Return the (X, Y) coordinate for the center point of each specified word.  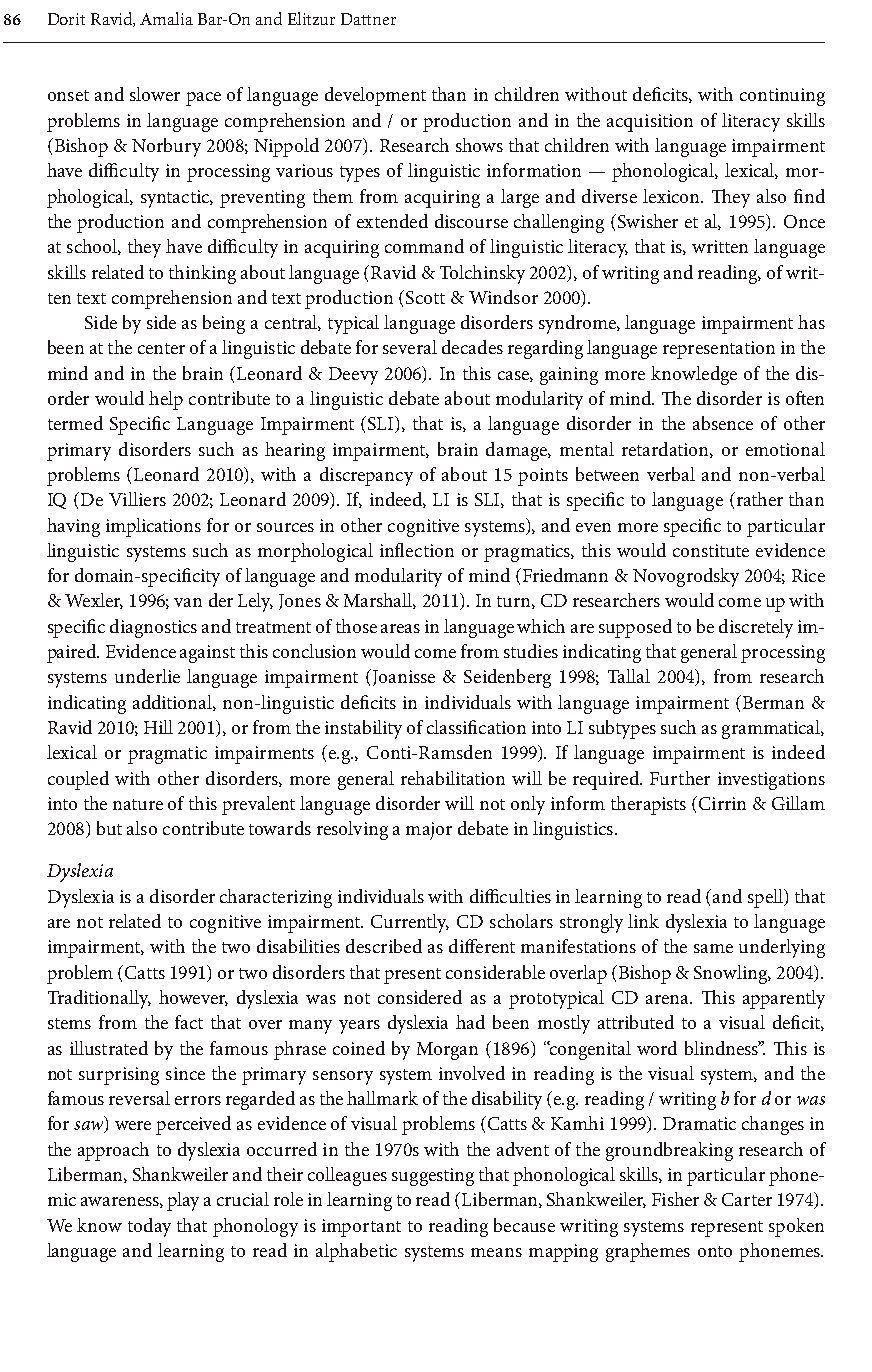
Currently (410, 923)
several (410, 347)
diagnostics (153, 628)
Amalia (166, 18)
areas (400, 628)
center (161, 348)
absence (723, 423)
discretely (756, 628)
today (149, 1227)
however (193, 998)
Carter (747, 1199)
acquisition (650, 123)
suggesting (433, 1177)
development (375, 96)
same (713, 948)
